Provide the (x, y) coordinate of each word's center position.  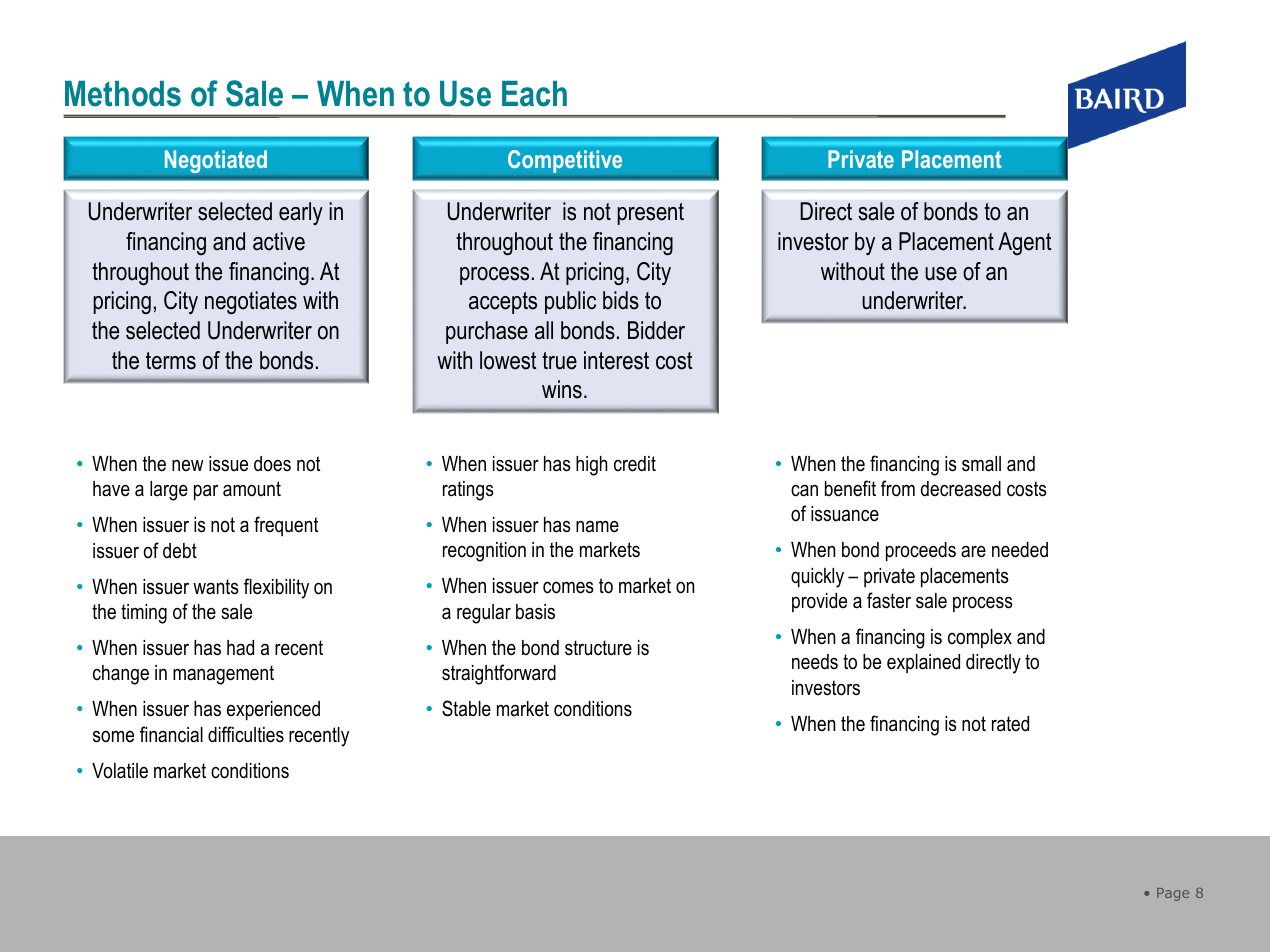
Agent (1025, 243)
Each (534, 94)
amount (252, 489)
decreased (961, 489)
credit (635, 464)
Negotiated (216, 161)
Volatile (120, 771)
